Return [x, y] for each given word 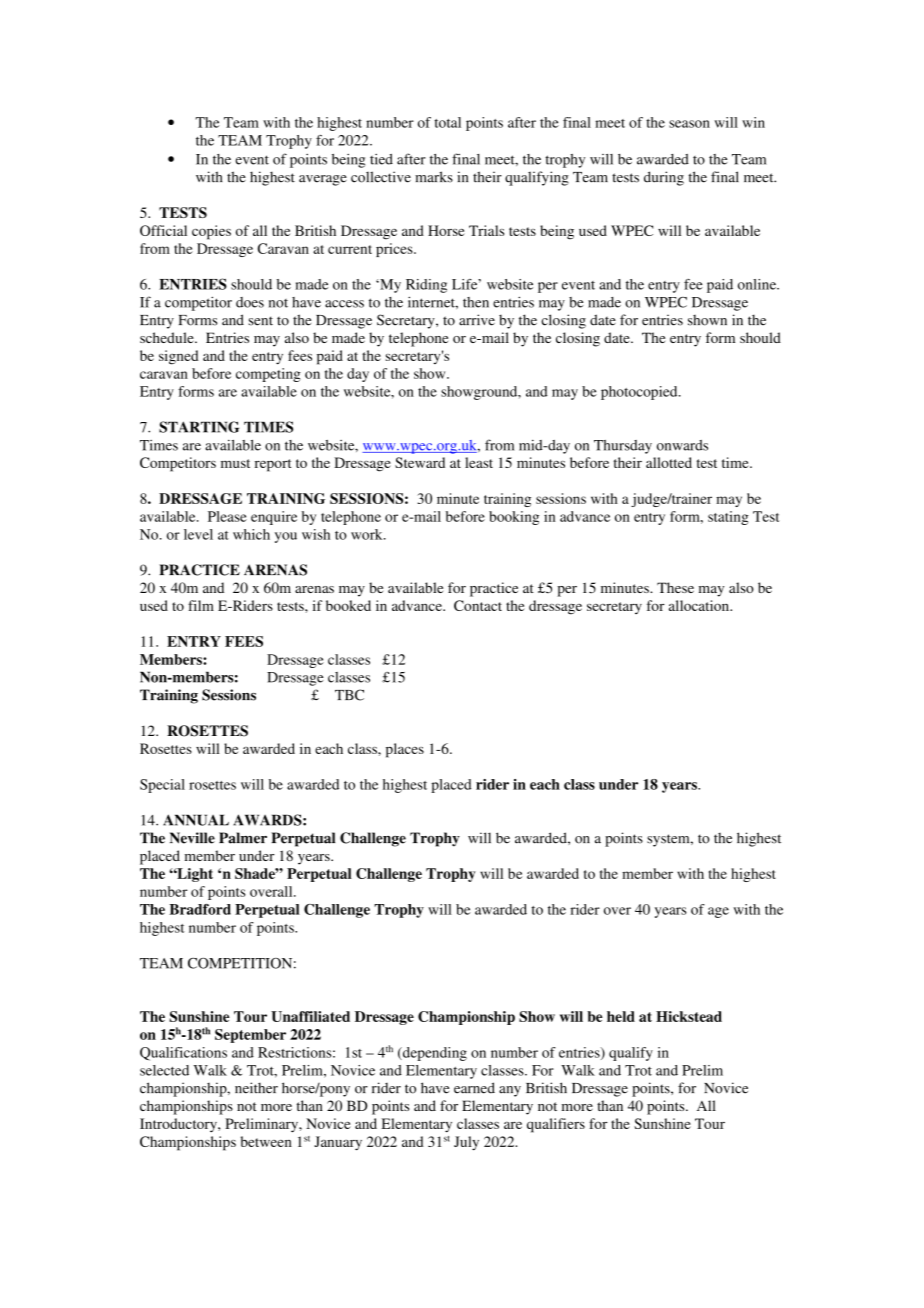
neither [256, 1088]
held [621, 1016]
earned [474, 1088]
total [447, 122]
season [689, 124]
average [323, 180]
